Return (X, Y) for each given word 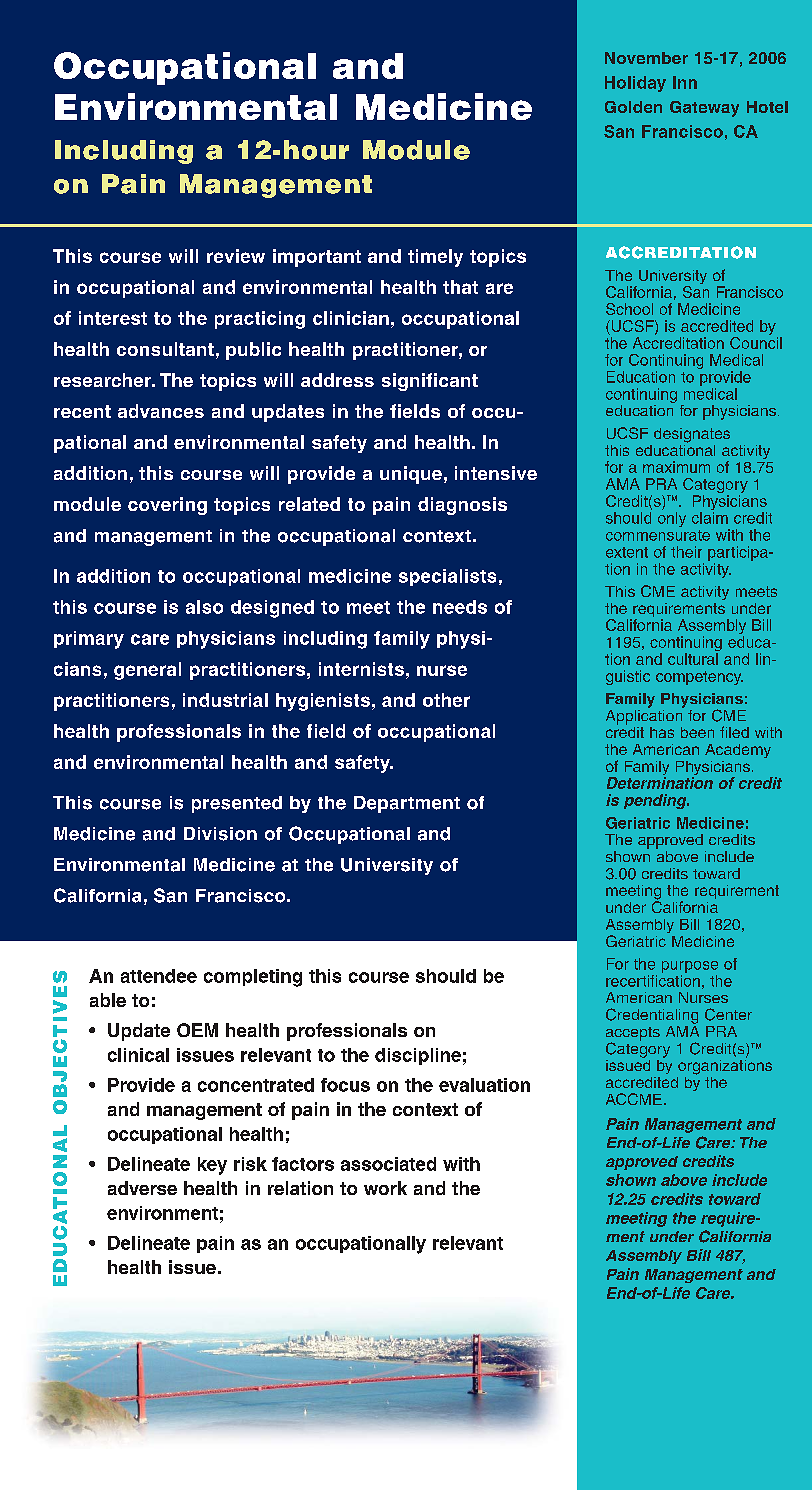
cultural (693, 659)
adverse (142, 1188)
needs (460, 607)
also (204, 607)
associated (388, 1164)
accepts (633, 1035)
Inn (685, 82)
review (236, 256)
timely (435, 258)
